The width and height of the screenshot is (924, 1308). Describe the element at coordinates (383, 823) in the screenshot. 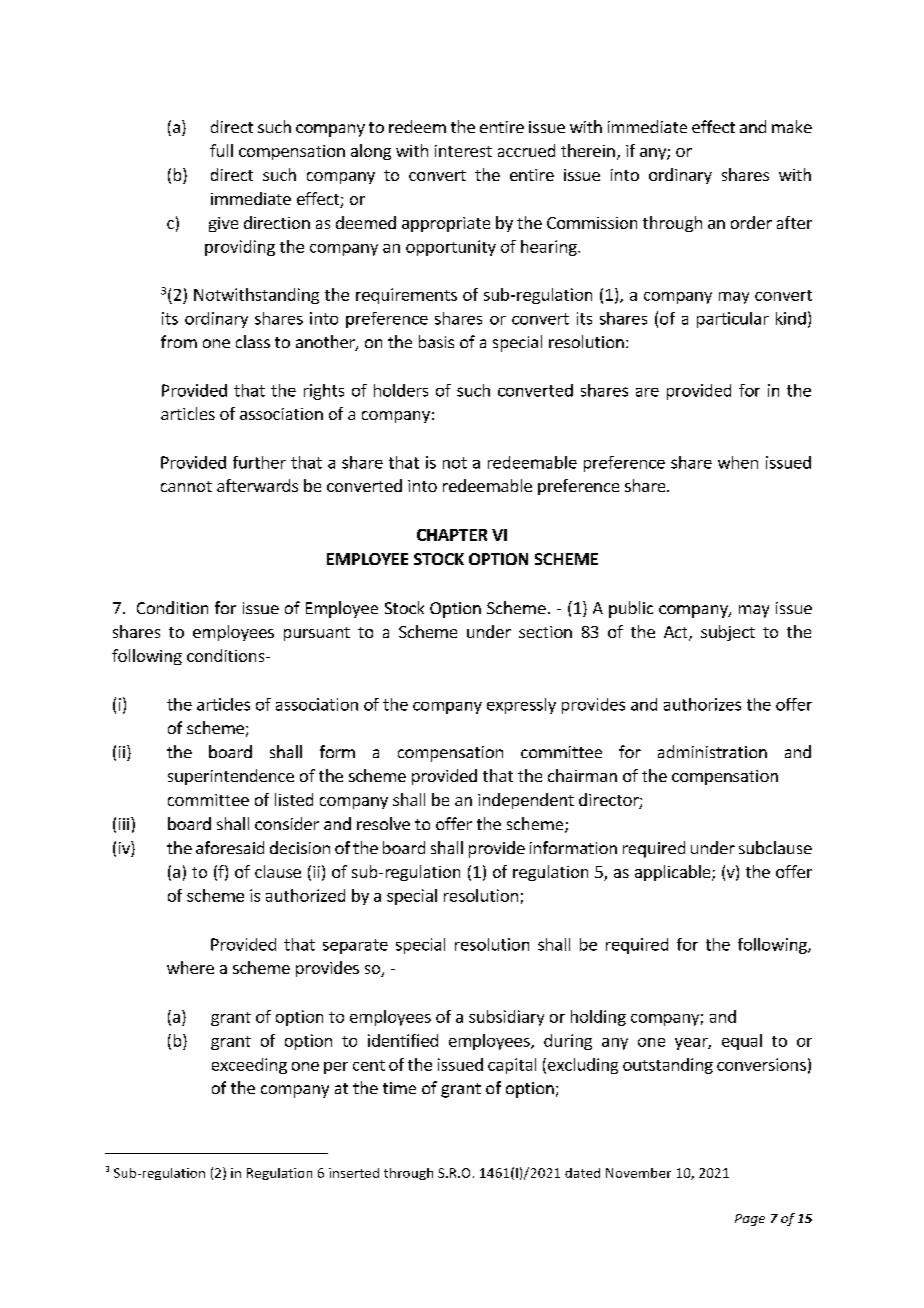

I see `resolve` at that location.
